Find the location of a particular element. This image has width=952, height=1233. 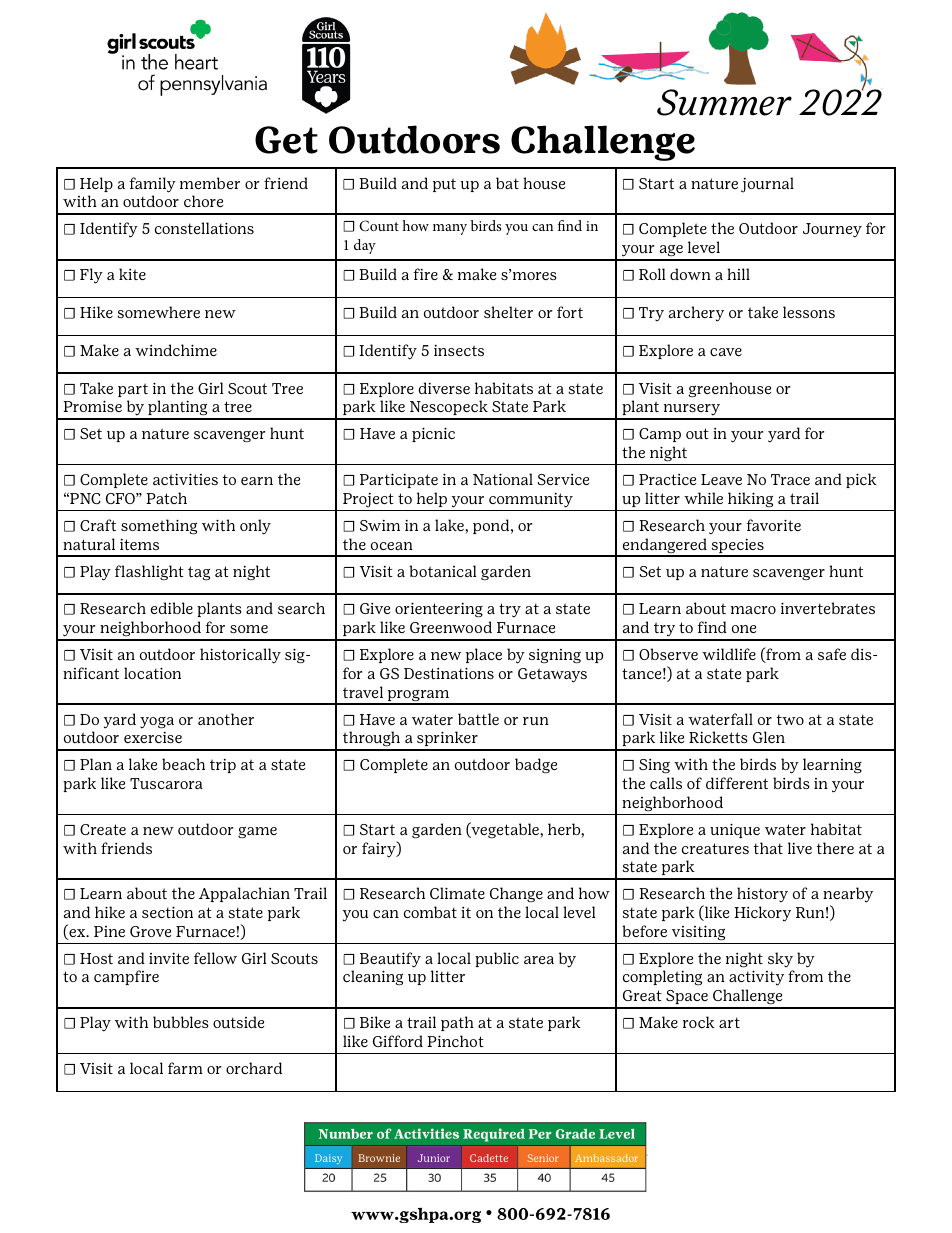

Trace is located at coordinates (790, 479).
